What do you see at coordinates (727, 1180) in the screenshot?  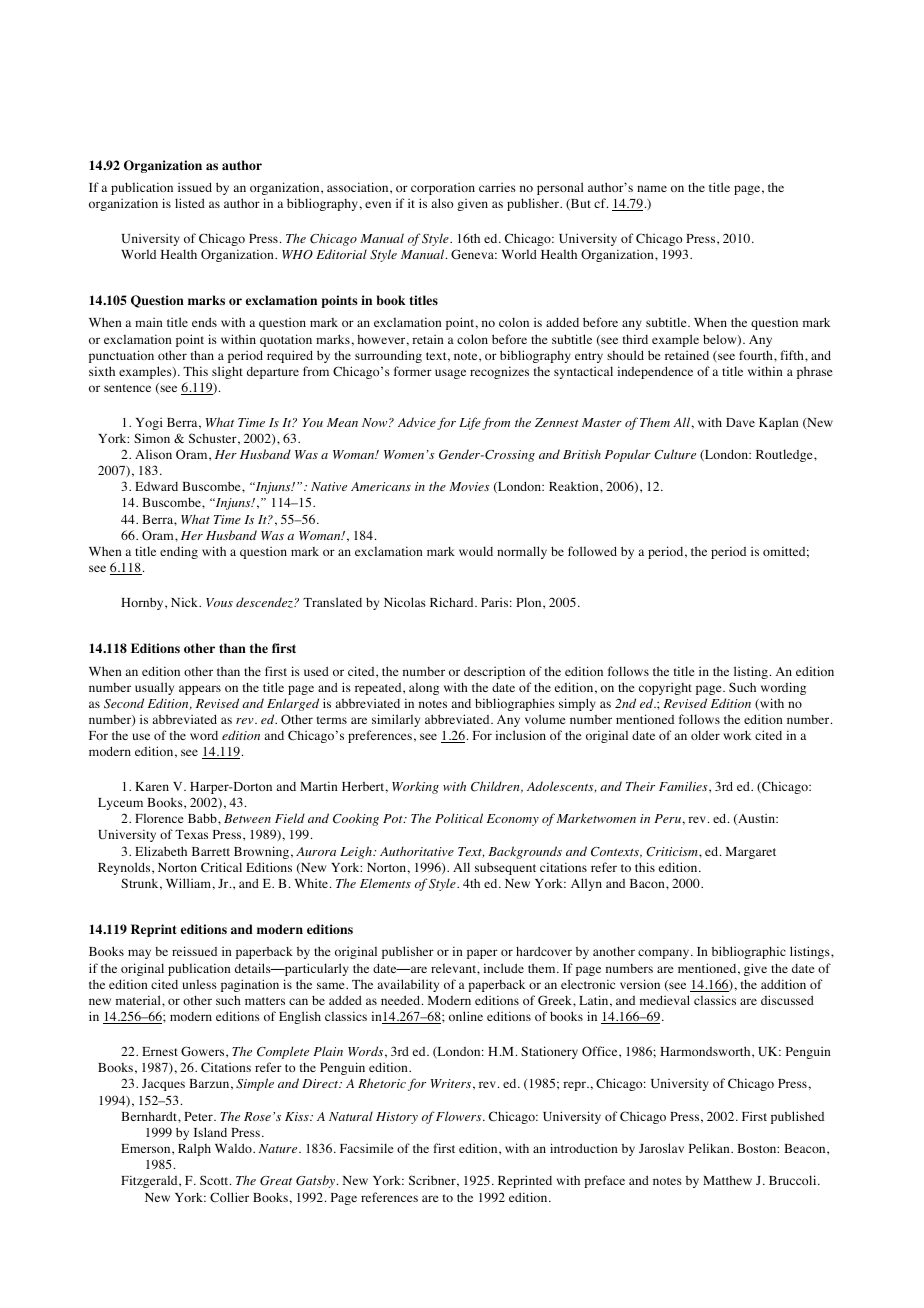 I see `Matthew` at bounding box center [727, 1180].
